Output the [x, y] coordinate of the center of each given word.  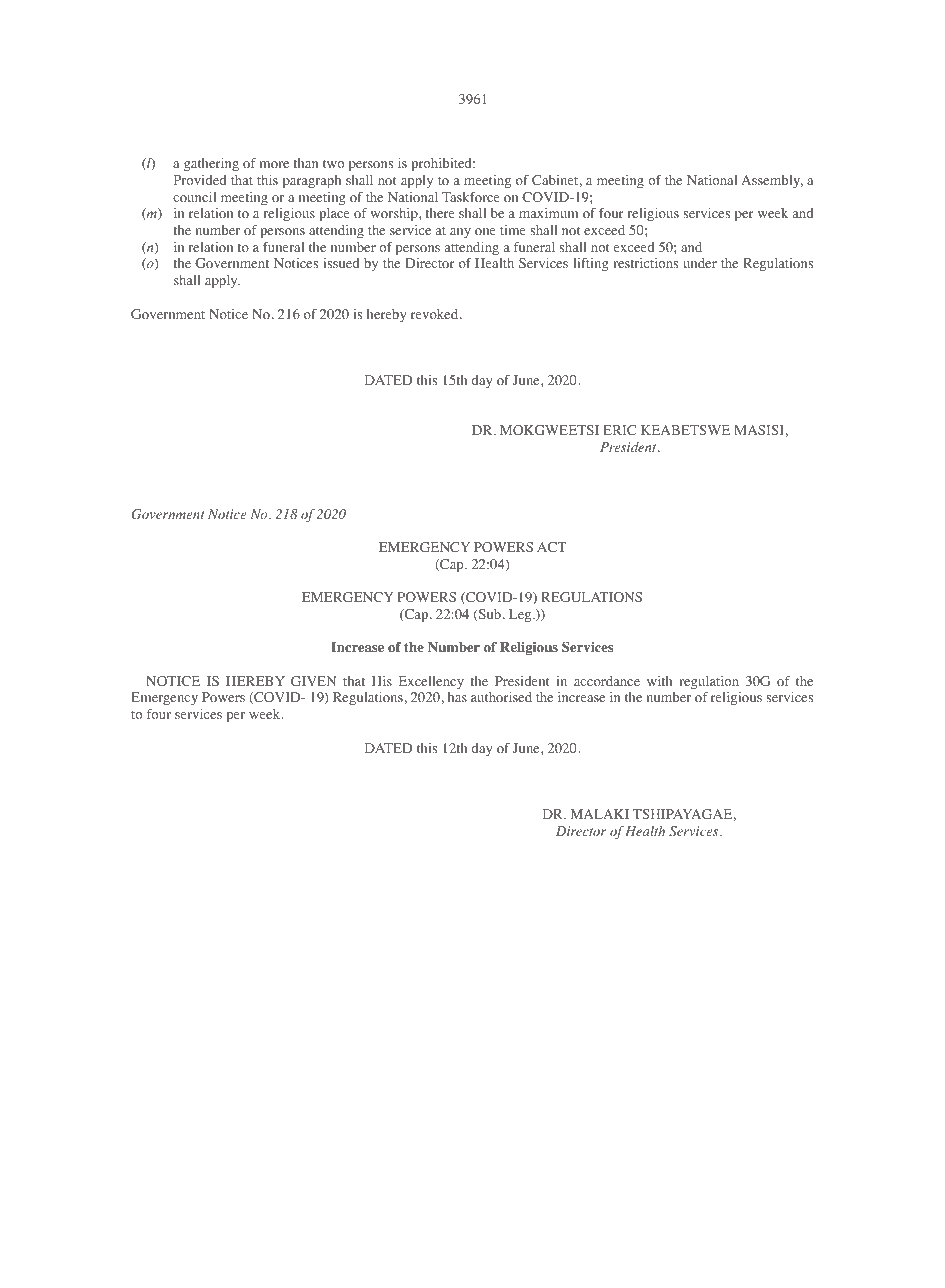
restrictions [645, 263]
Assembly [772, 181]
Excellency [431, 682]
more [274, 164]
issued [341, 263]
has [457, 697]
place [334, 215]
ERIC [619, 430]
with [660, 681]
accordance [607, 681]
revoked [436, 314]
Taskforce [471, 197]
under [700, 263]
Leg [521, 615]
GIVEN [314, 681]
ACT [551, 547]
